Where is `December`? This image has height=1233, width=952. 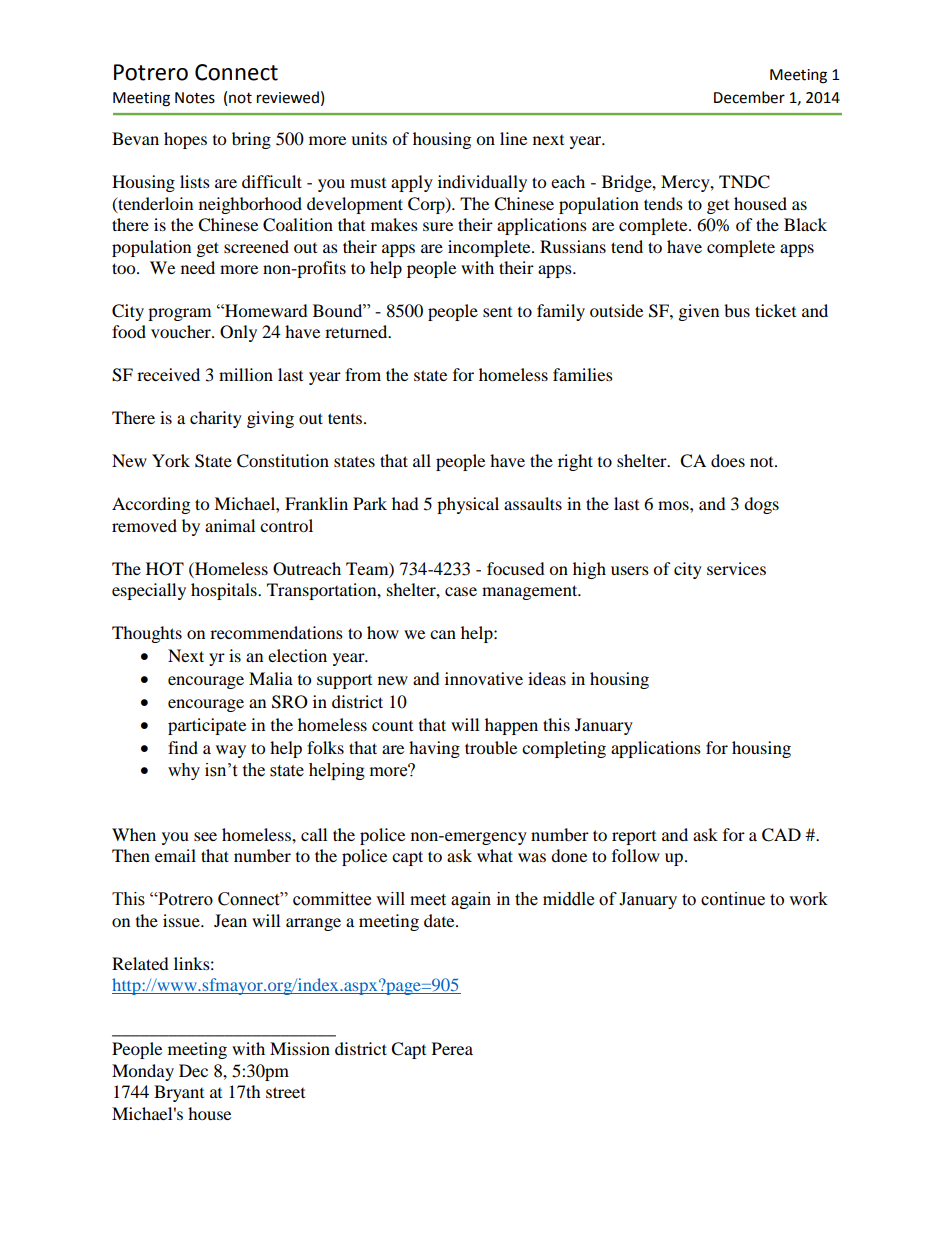
December is located at coordinates (749, 97).
